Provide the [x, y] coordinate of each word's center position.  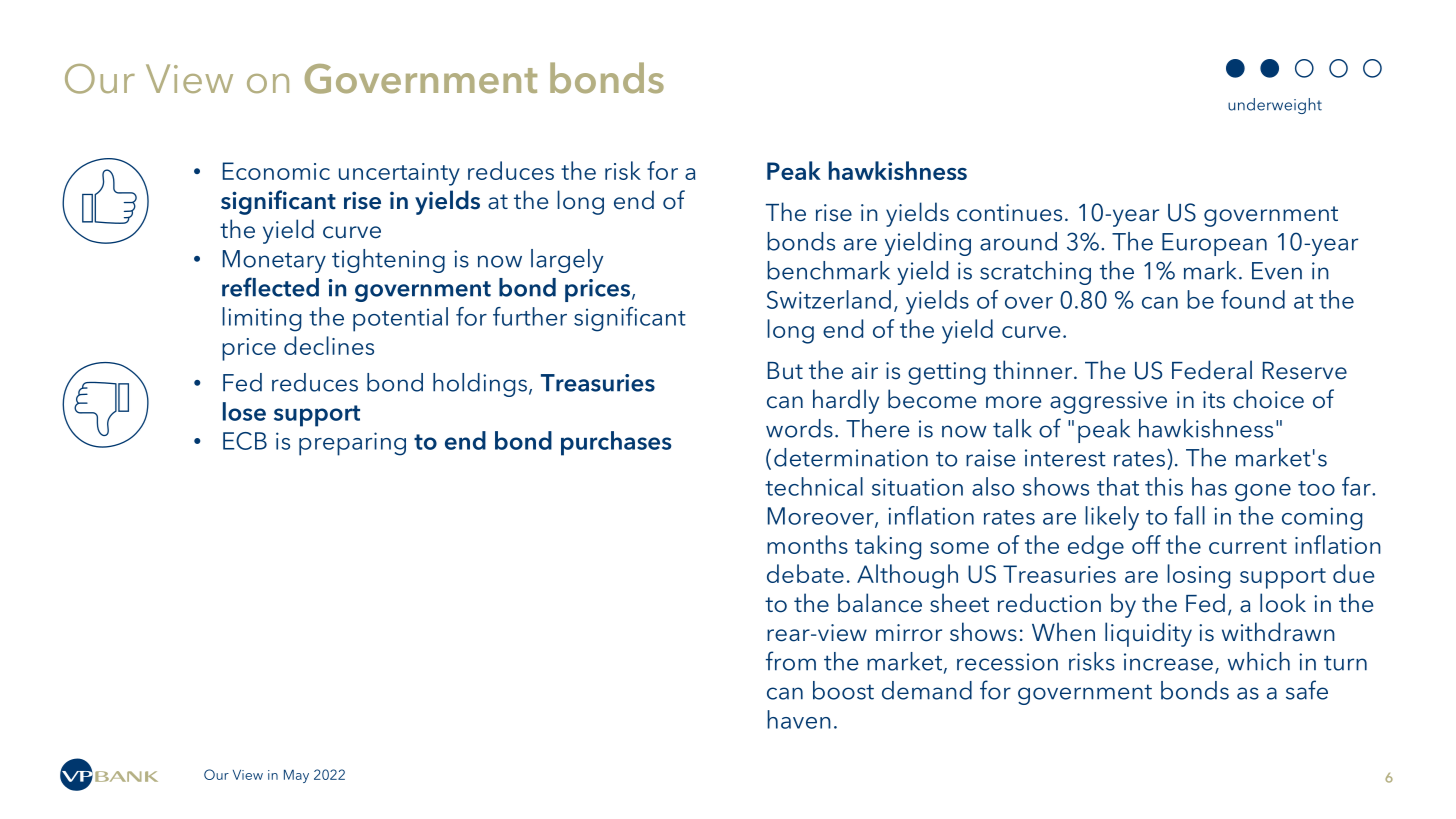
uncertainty [399, 174]
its [1214, 400]
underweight [1275, 106]
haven [799, 719]
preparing [352, 444]
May [296, 776]
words [799, 428]
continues [1009, 213]
